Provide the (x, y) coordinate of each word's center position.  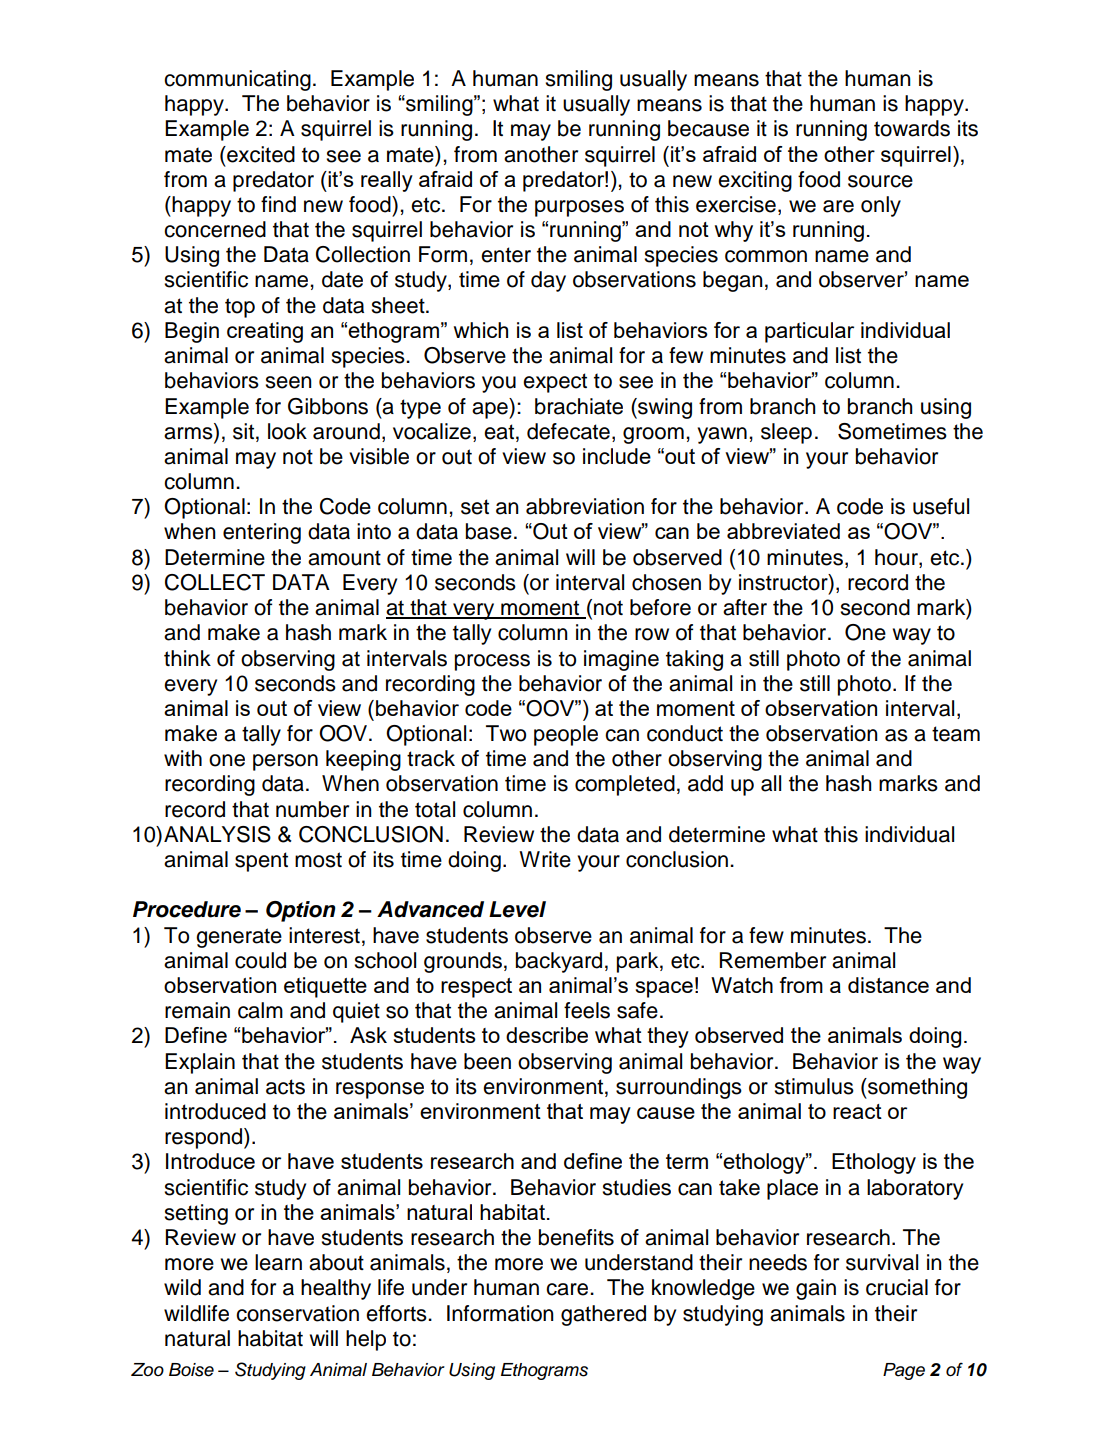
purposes (579, 208)
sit (243, 431)
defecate (568, 431)
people (566, 735)
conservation (297, 1313)
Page (904, 1371)
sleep (786, 433)
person (285, 762)
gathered (603, 1315)
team (956, 734)
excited (260, 154)
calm (260, 1010)
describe (547, 1035)
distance (888, 985)
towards (912, 128)
